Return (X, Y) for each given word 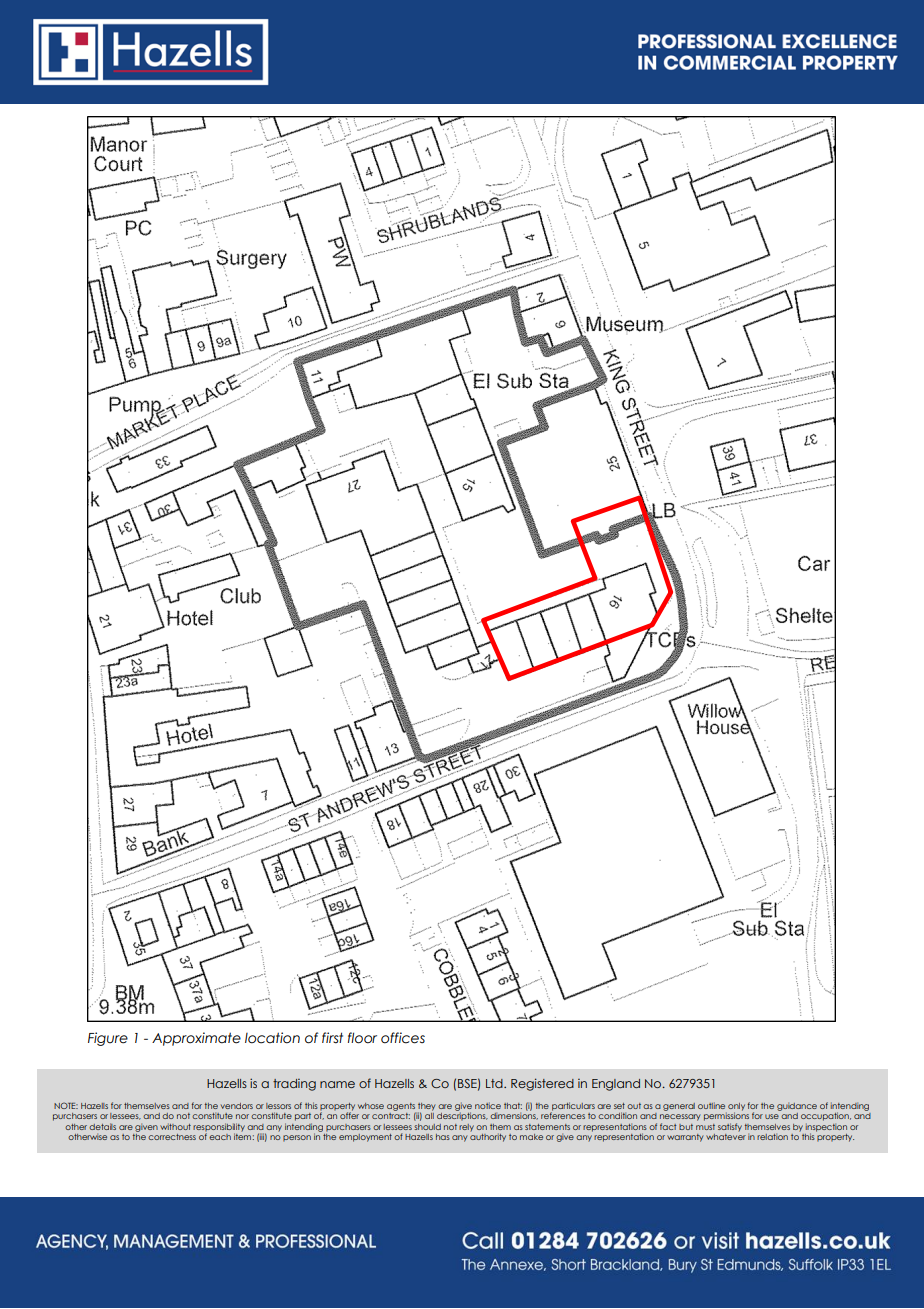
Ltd (495, 1083)
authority (488, 1136)
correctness (172, 1137)
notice (488, 1105)
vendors (237, 1106)
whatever (726, 1135)
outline (711, 1105)
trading (294, 1085)
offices (403, 1038)
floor (362, 1038)
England (616, 1085)
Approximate (196, 1039)
